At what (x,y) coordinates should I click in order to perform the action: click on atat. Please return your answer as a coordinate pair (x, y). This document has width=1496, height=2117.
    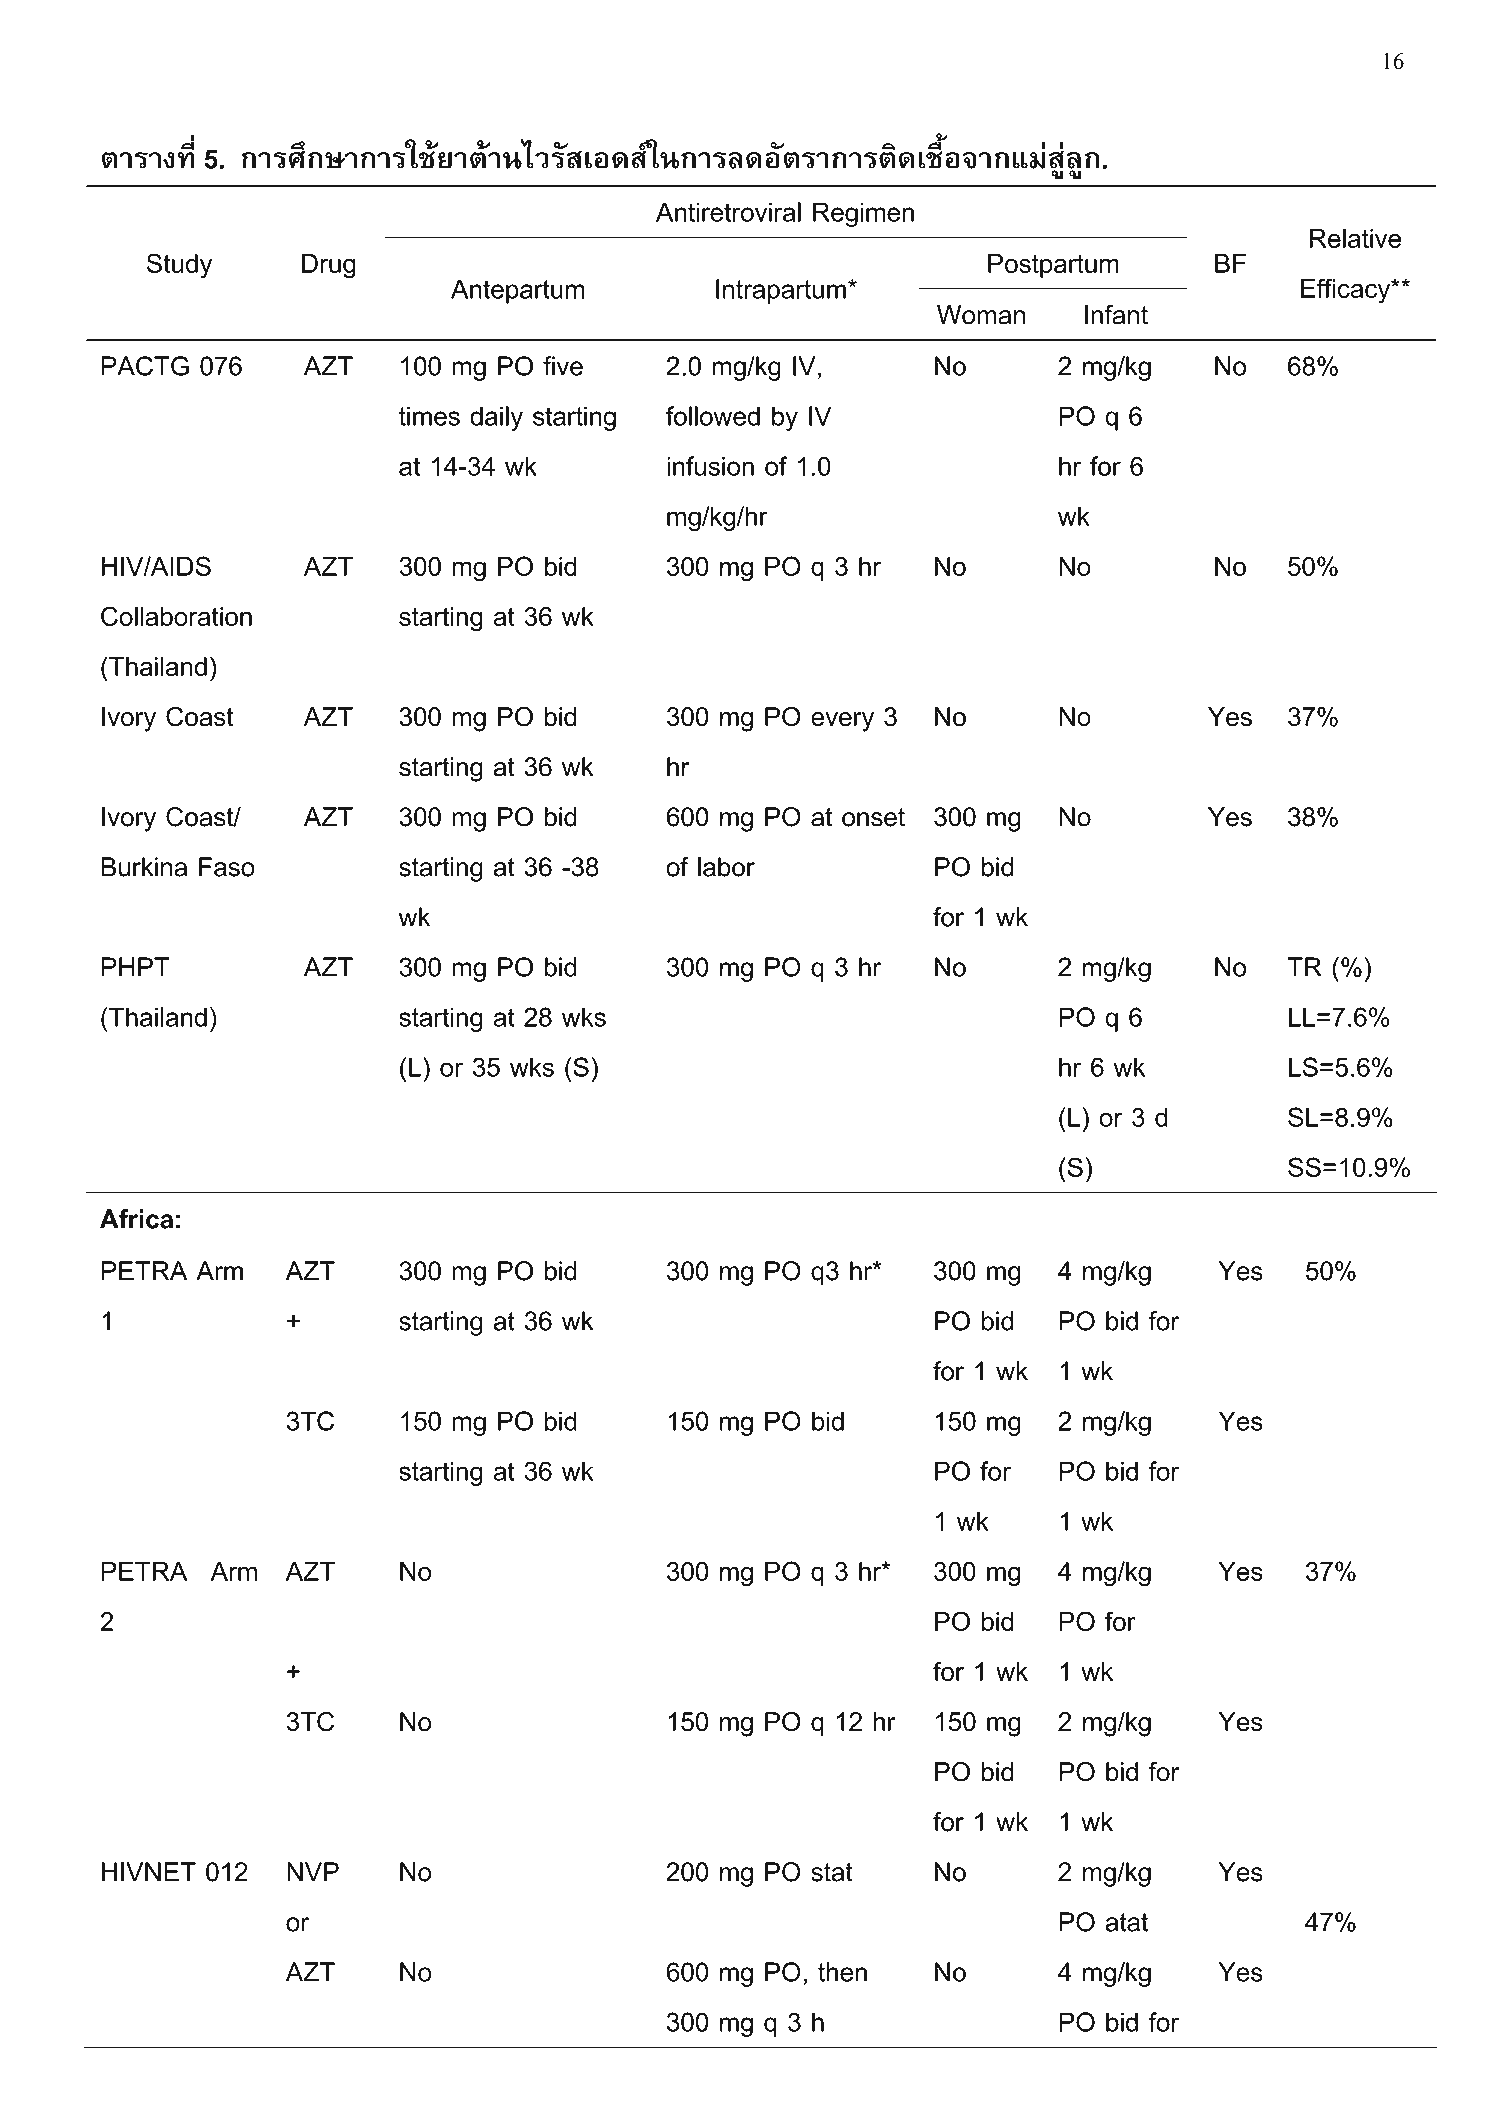
    Looking at the image, I should click on (1126, 1922).
